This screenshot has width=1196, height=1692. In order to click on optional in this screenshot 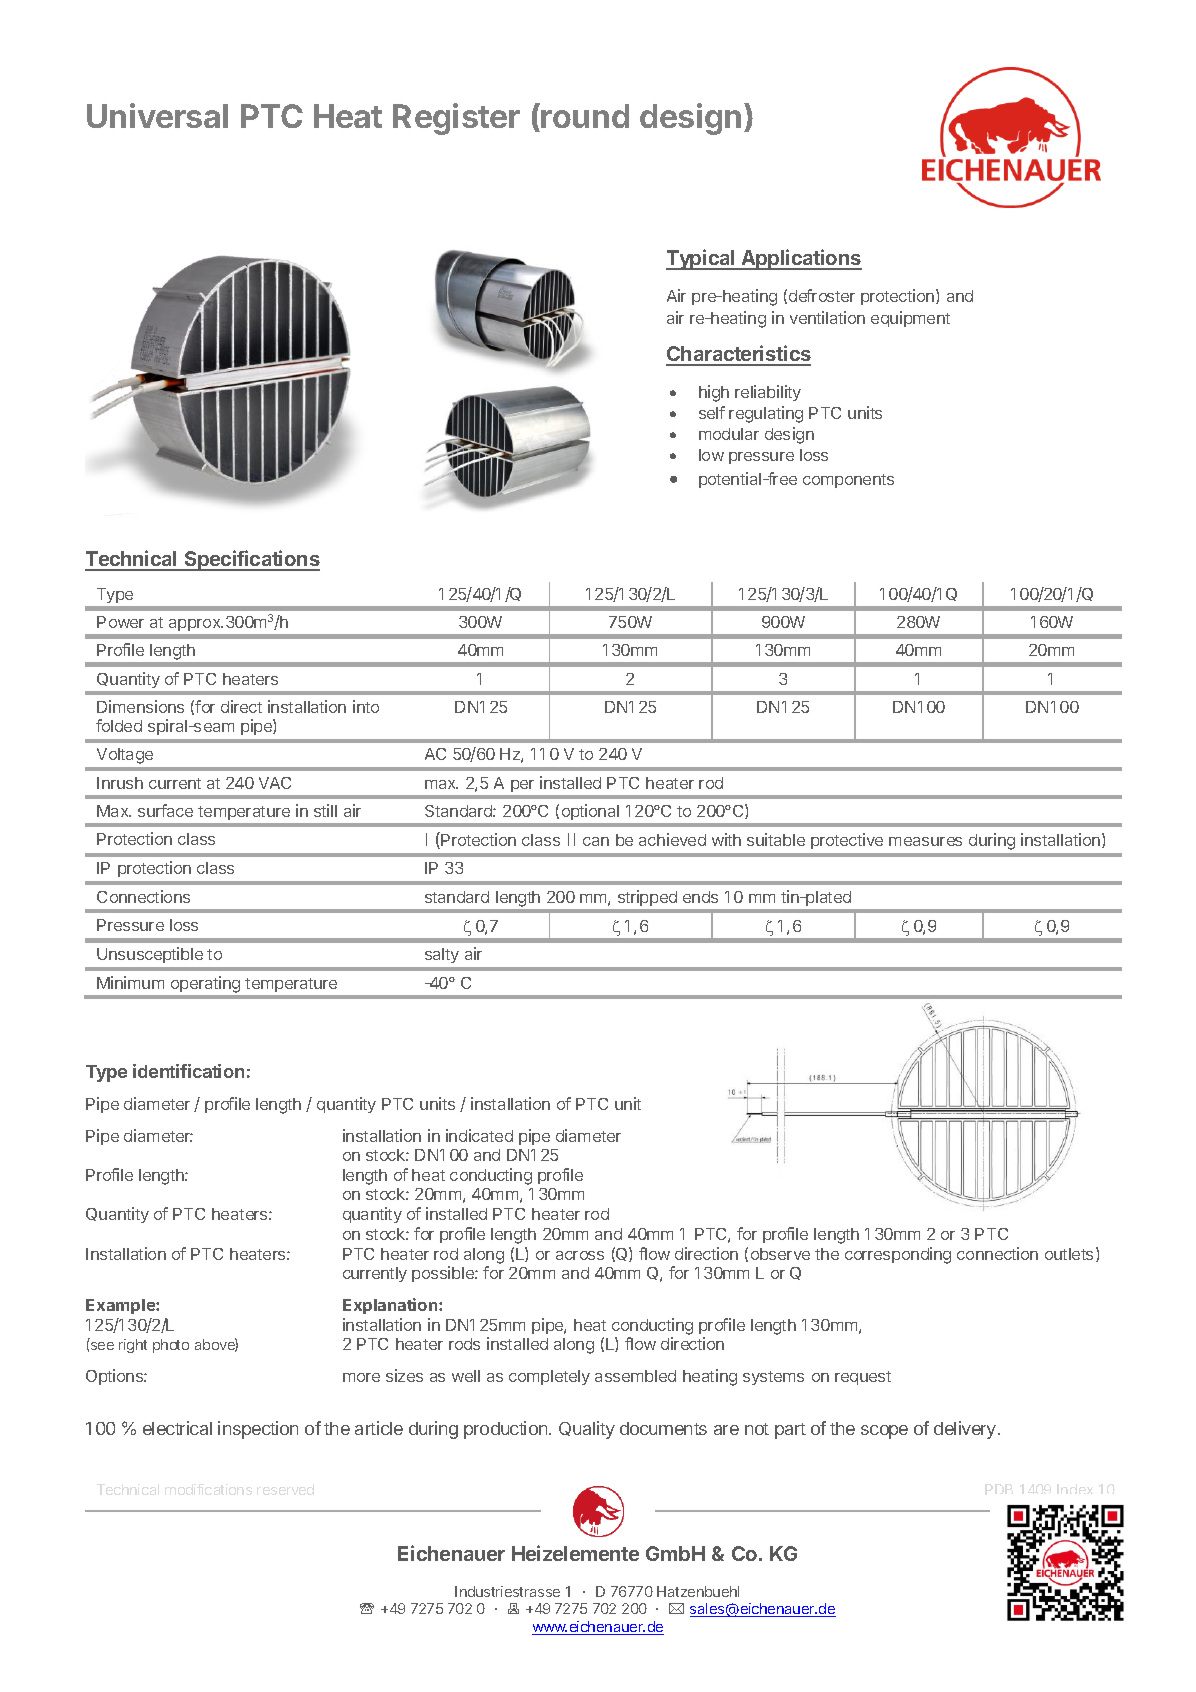, I will do `click(590, 812)`.
